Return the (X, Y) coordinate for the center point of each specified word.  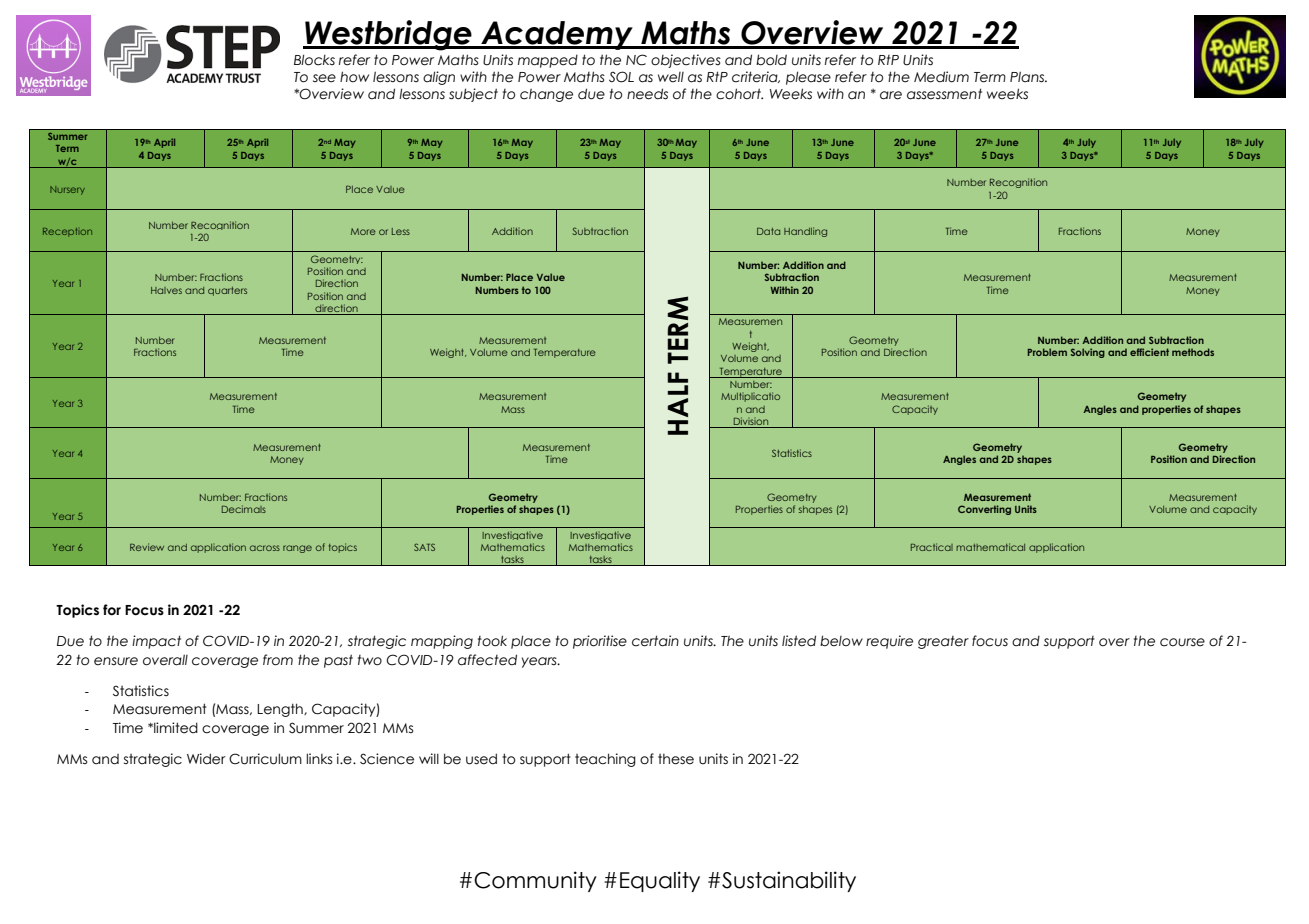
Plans (1028, 77)
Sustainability (789, 881)
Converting (984, 510)
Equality (660, 881)
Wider (206, 759)
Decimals (244, 509)
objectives (686, 61)
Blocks (314, 60)
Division (751, 422)
